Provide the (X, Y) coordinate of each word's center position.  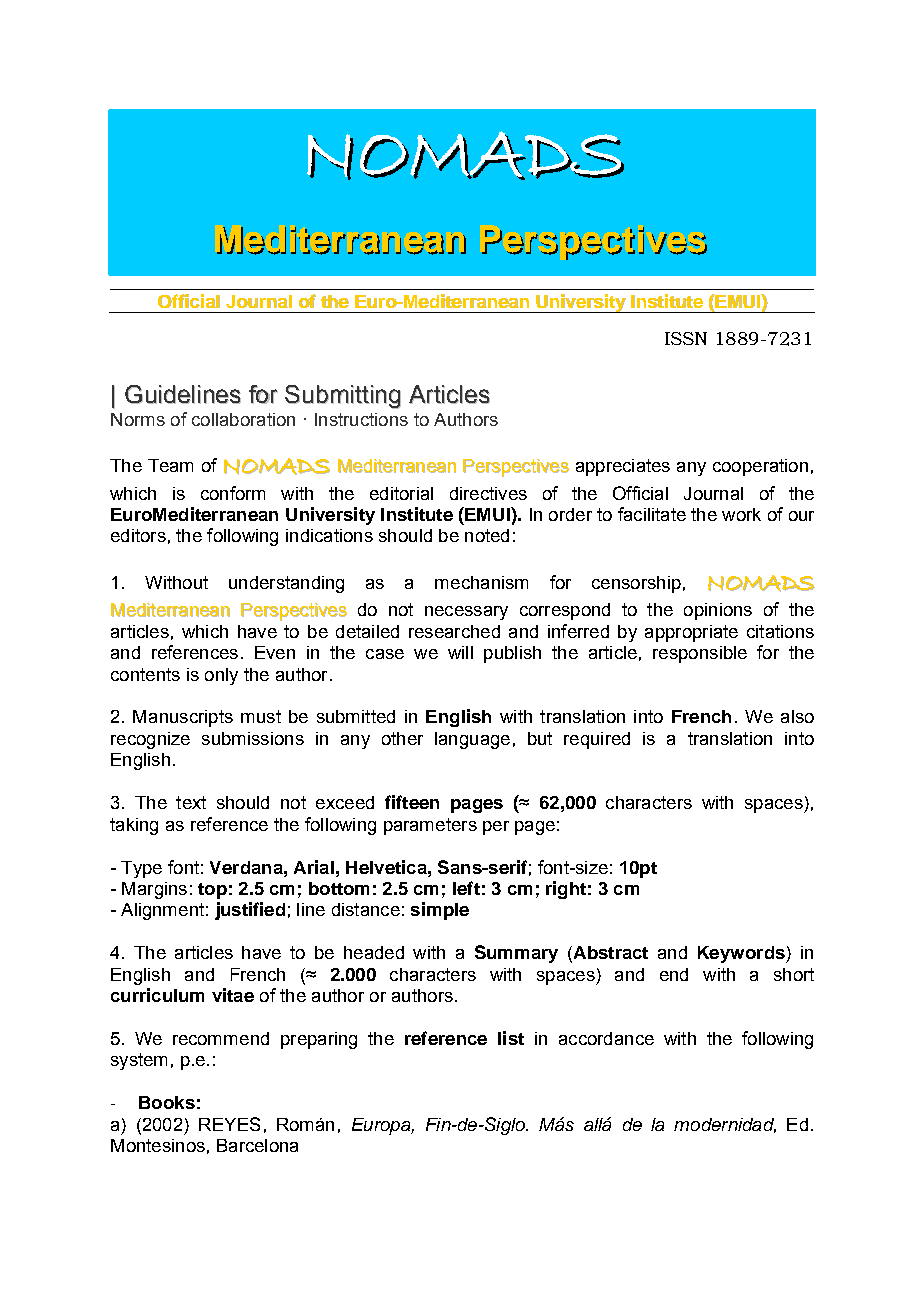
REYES (229, 1124)
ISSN (686, 338)
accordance (606, 1038)
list (511, 1038)
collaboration (243, 419)
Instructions (361, 419)
